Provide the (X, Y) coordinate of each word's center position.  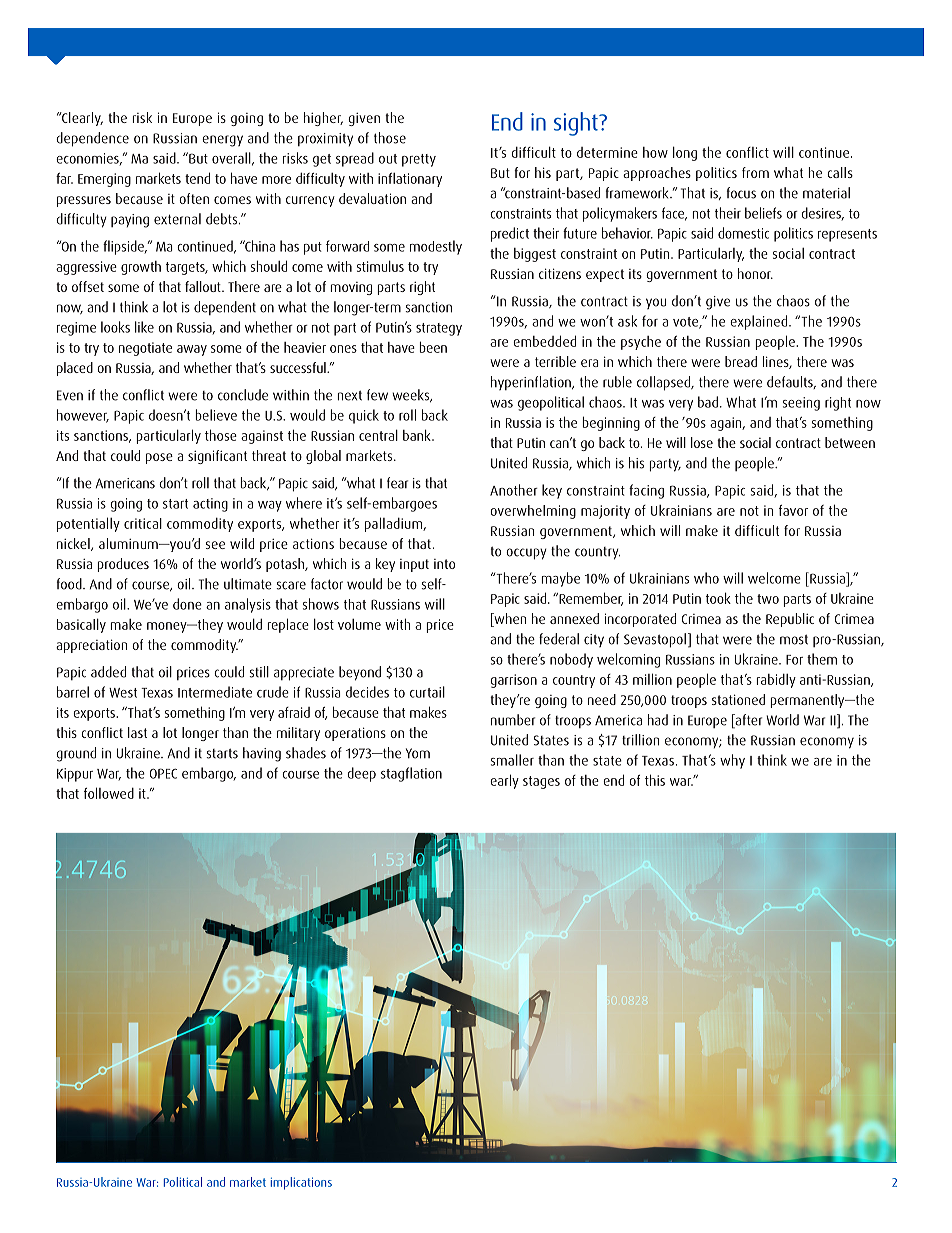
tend (197, 178)
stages (541, 782)
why (732, 761)
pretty (419, 160)
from (755, 172)
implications (301, 1183)
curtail (427, 692)
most (794, 640)
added (108, 672)
